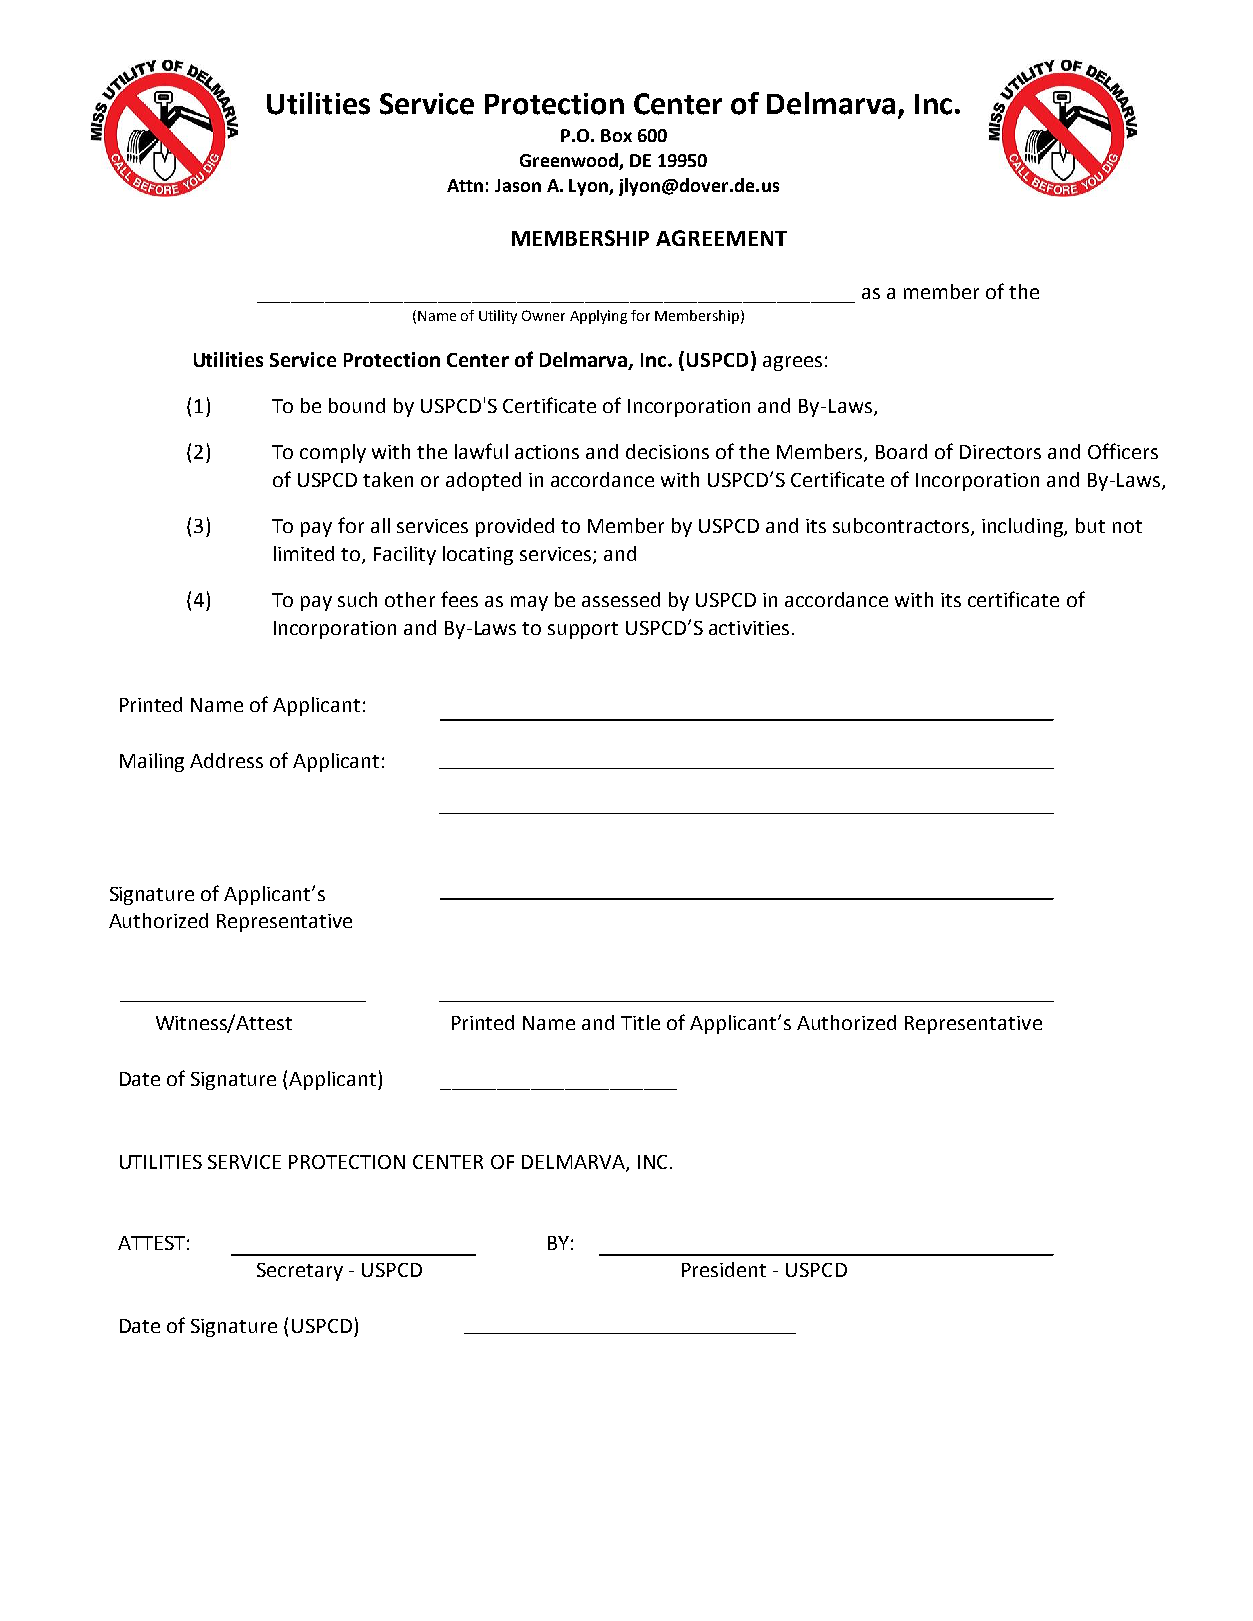  What do you see at coordinates (583, 630) in the screenshot?
I see `support` at bounding box center [583, 630].
